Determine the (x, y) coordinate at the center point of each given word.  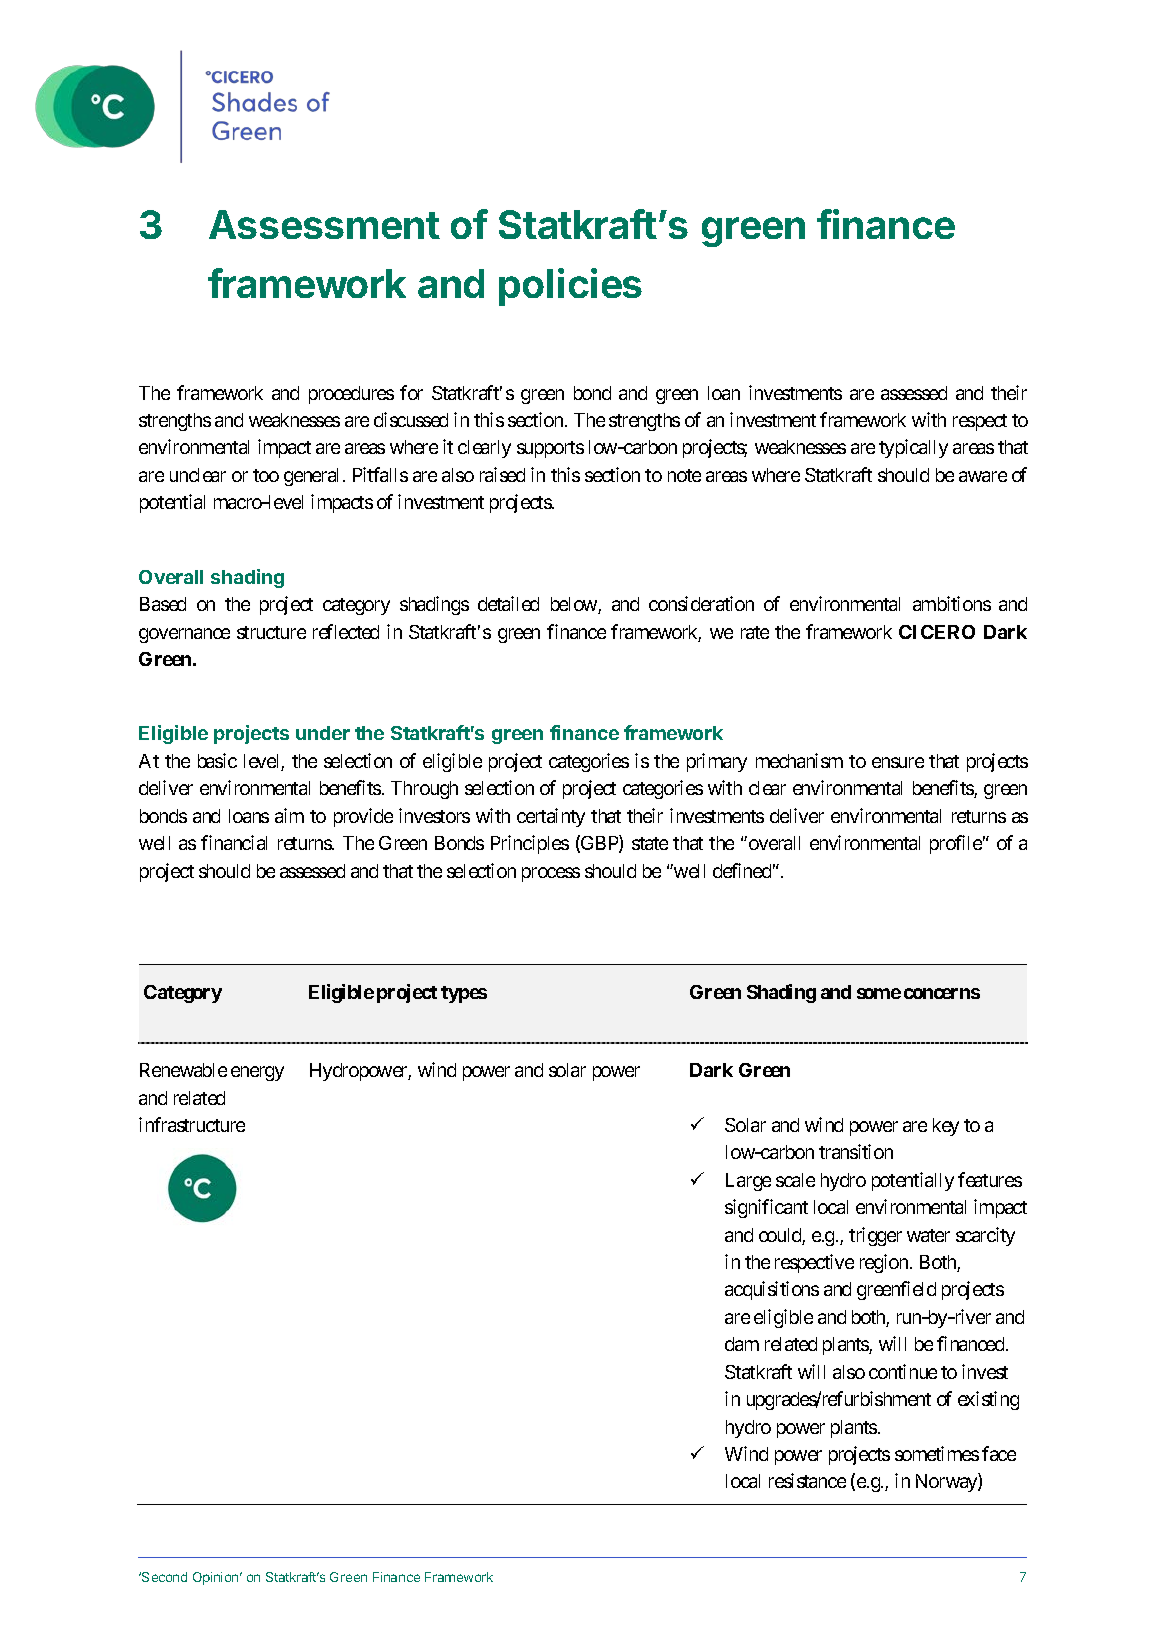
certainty (551, 817)
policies (570, 287)
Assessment (324, 224)
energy (257, 1073)
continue (903, 1371)
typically (913, 448)
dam (742, 1344)
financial (234, 842)
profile (956, 844)
